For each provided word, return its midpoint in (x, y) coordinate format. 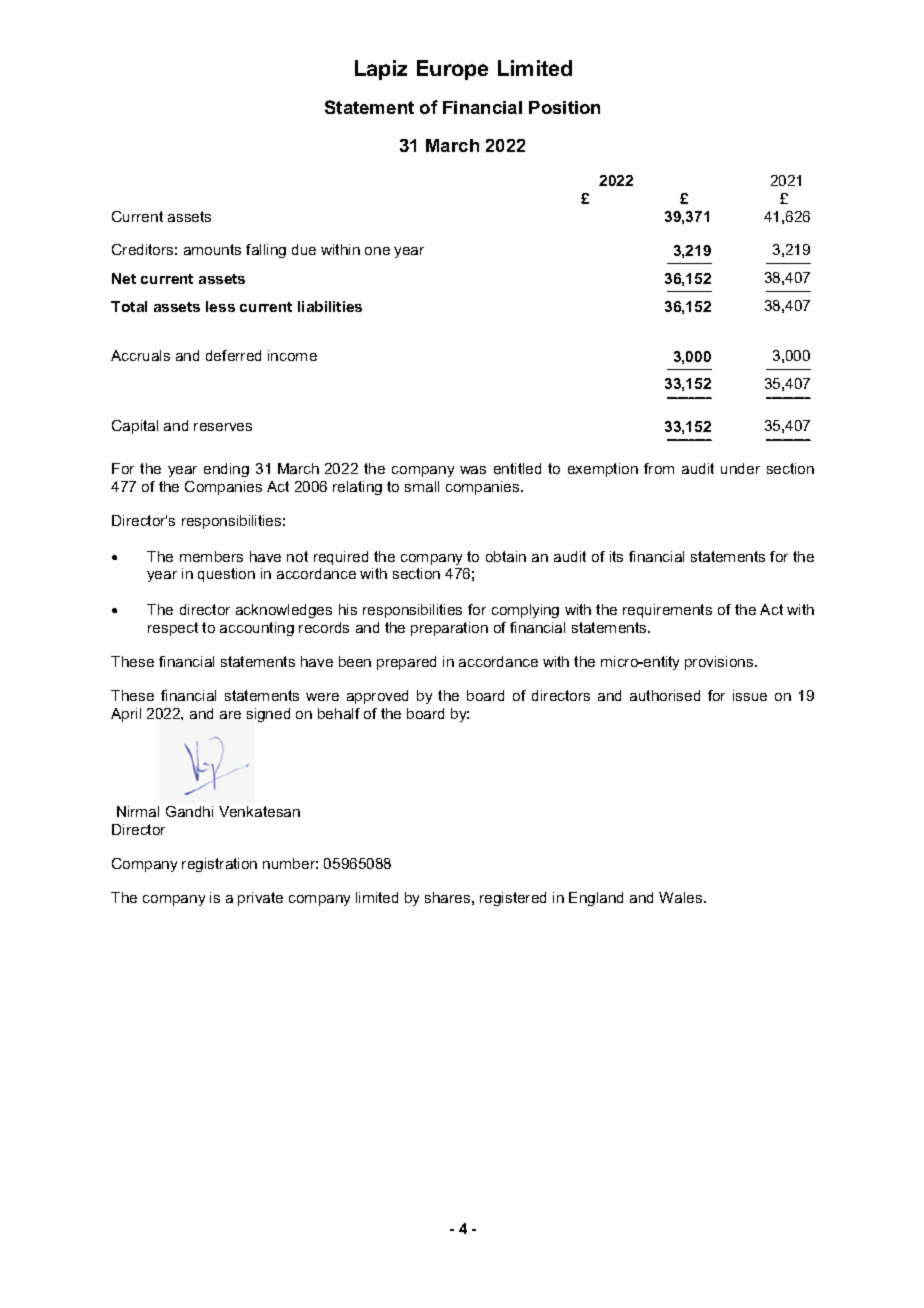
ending (226, 470)
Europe (452, 70)
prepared (406, 663)
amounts (212, 249)
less (220, 306)
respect (173, 629)
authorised (665, 695)
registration (219, 865)
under (740, 468)
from (659, 468)
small (422, 486)
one (377, 251)
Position (564, 107)
